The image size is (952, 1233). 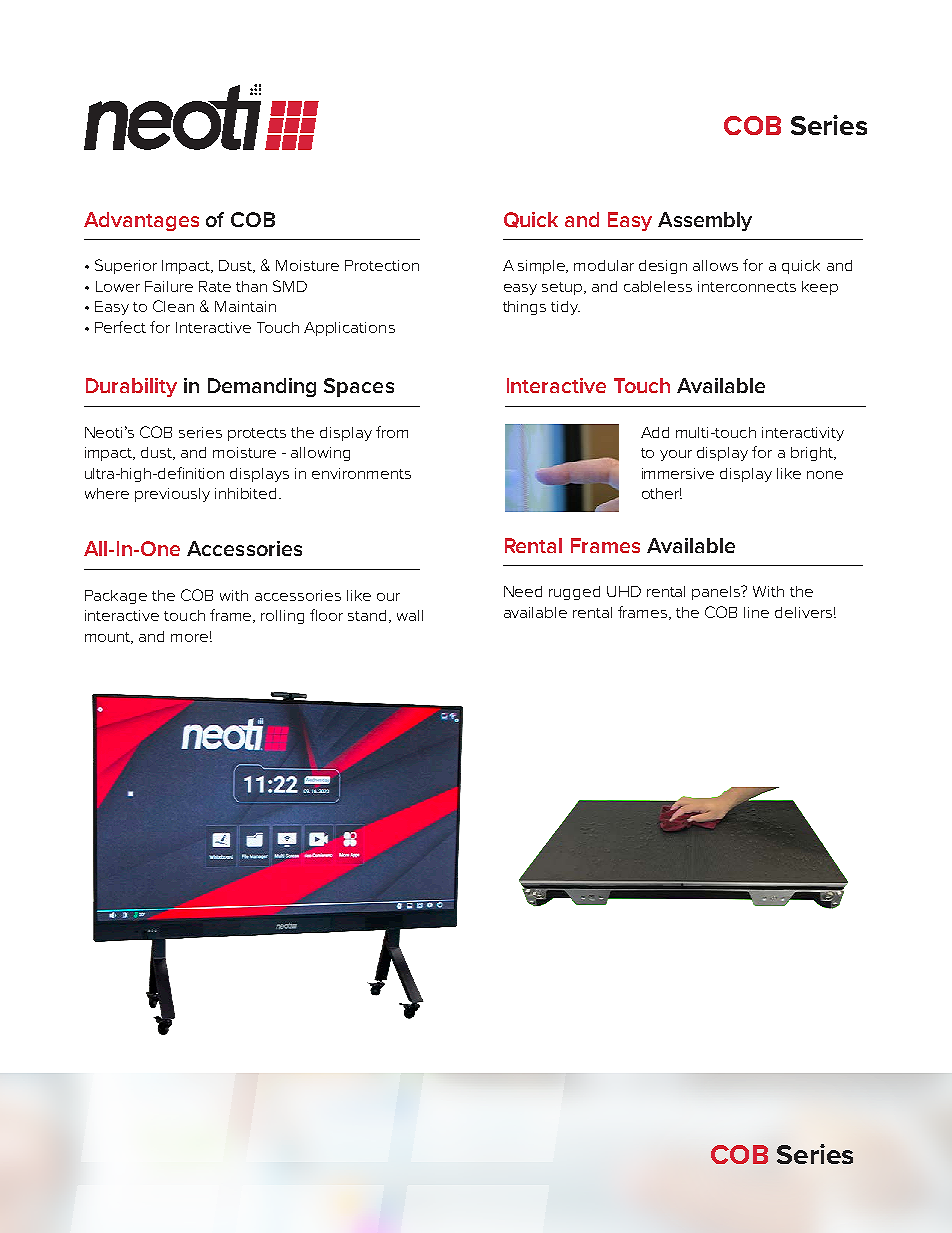 What do you see at coordinates (705, 221) in the document?
I see `Assembly` at bounding box center [705, 221].
